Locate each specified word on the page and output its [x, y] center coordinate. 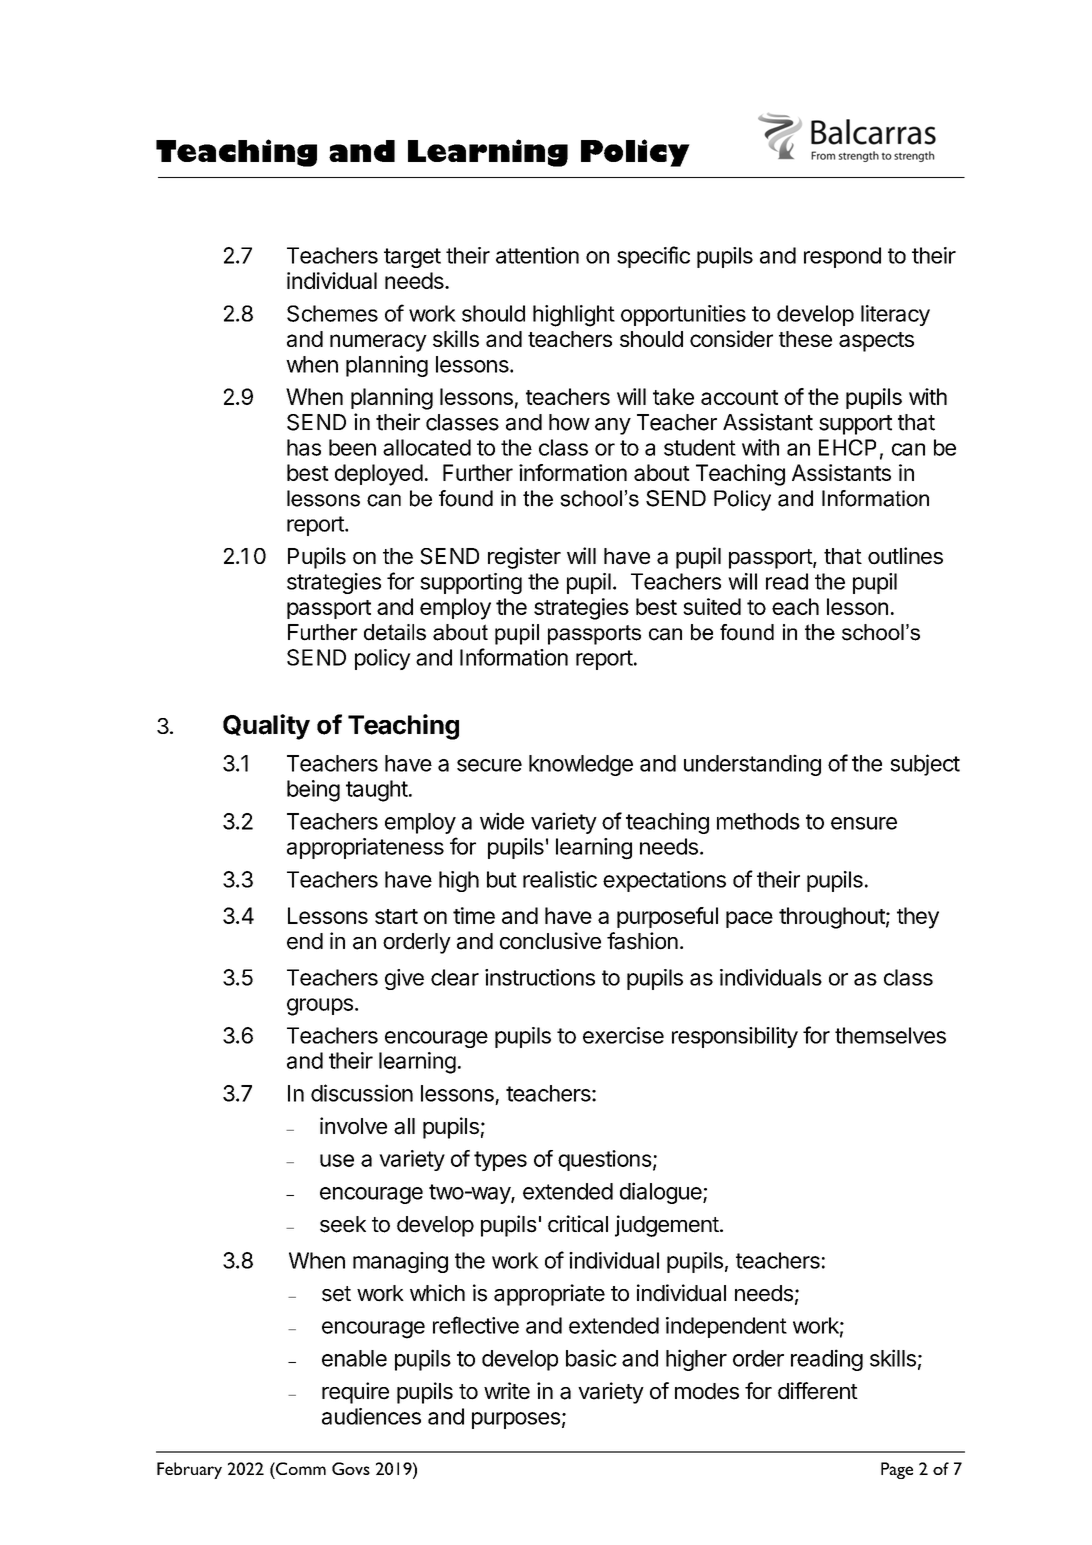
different [818, 1391]
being [313, 791]
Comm [300, 1468]
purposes [516, 1420]
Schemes [332, 313]
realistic [560, 879]
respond [842, 257]
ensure [864, 823]
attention [537, 255]
